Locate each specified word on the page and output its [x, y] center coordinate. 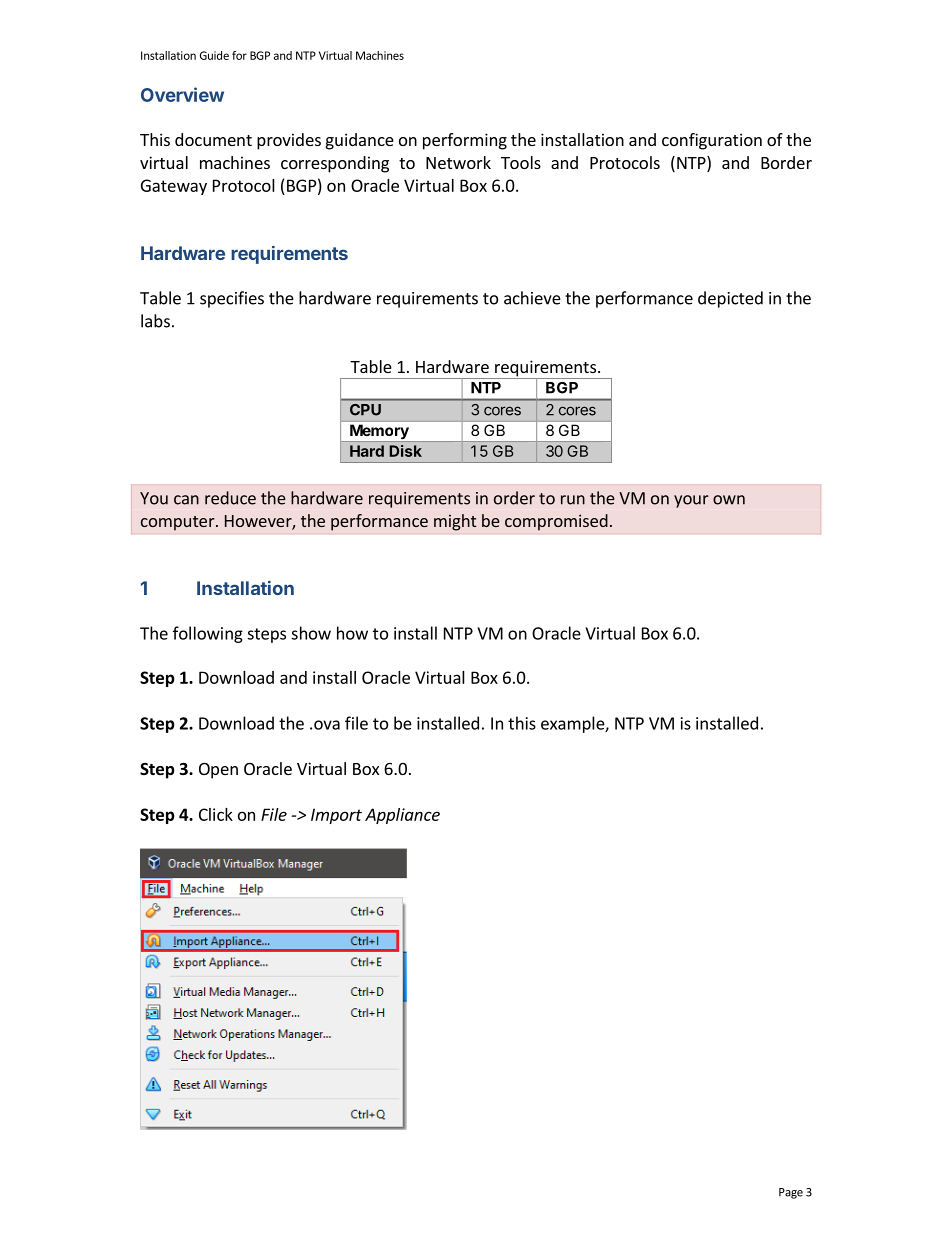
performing [465, 141]
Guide [214, 55]
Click [216, 814]
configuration [712, 141]
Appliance [402, 816]
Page [791, 1193]
